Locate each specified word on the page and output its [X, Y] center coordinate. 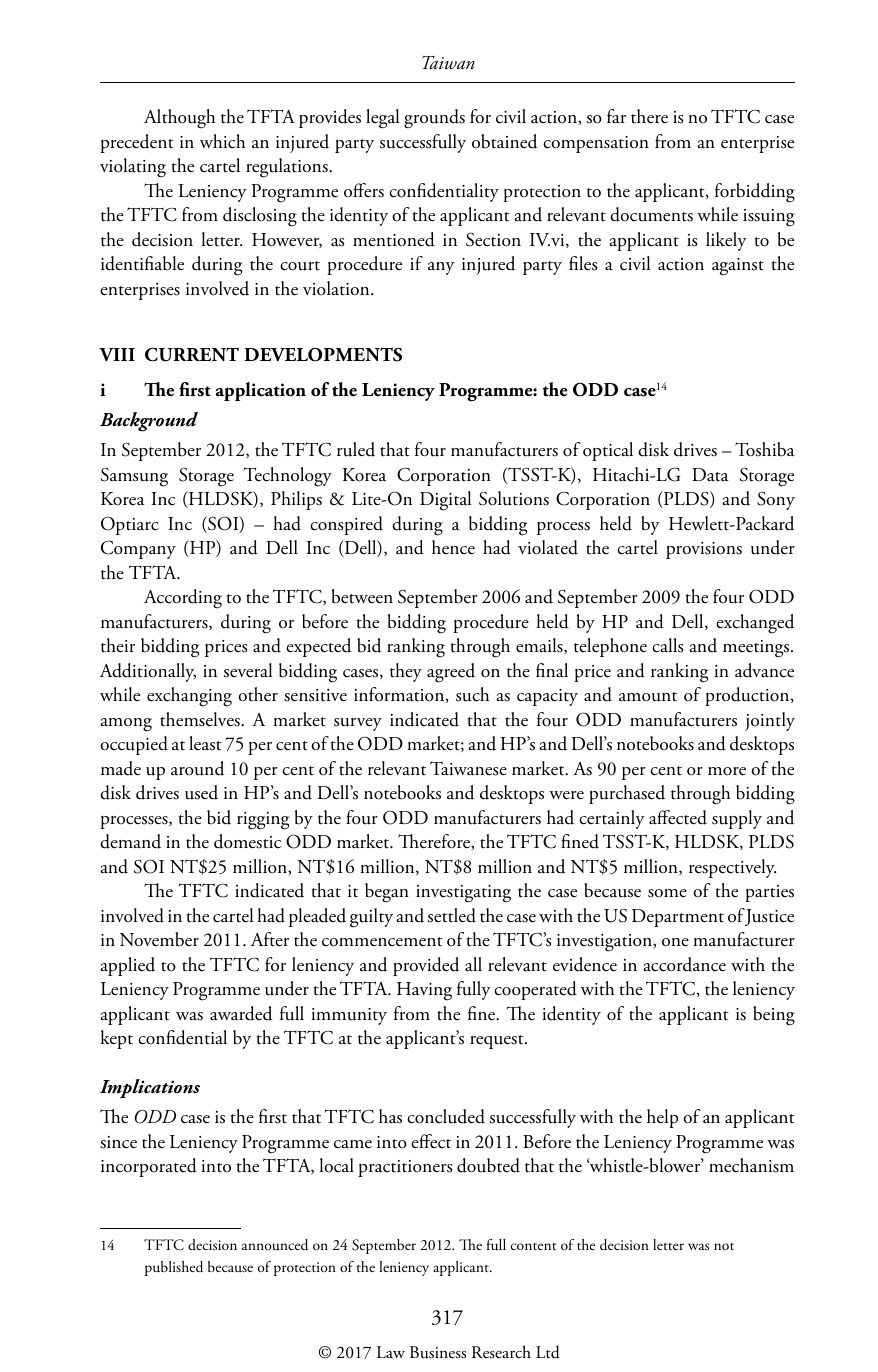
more [727, 771]
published [174, 1268]
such [473, 694]
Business [438, 1352]
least [205, 743]
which [223, 141]
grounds [434, 119]
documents [651, 214]
